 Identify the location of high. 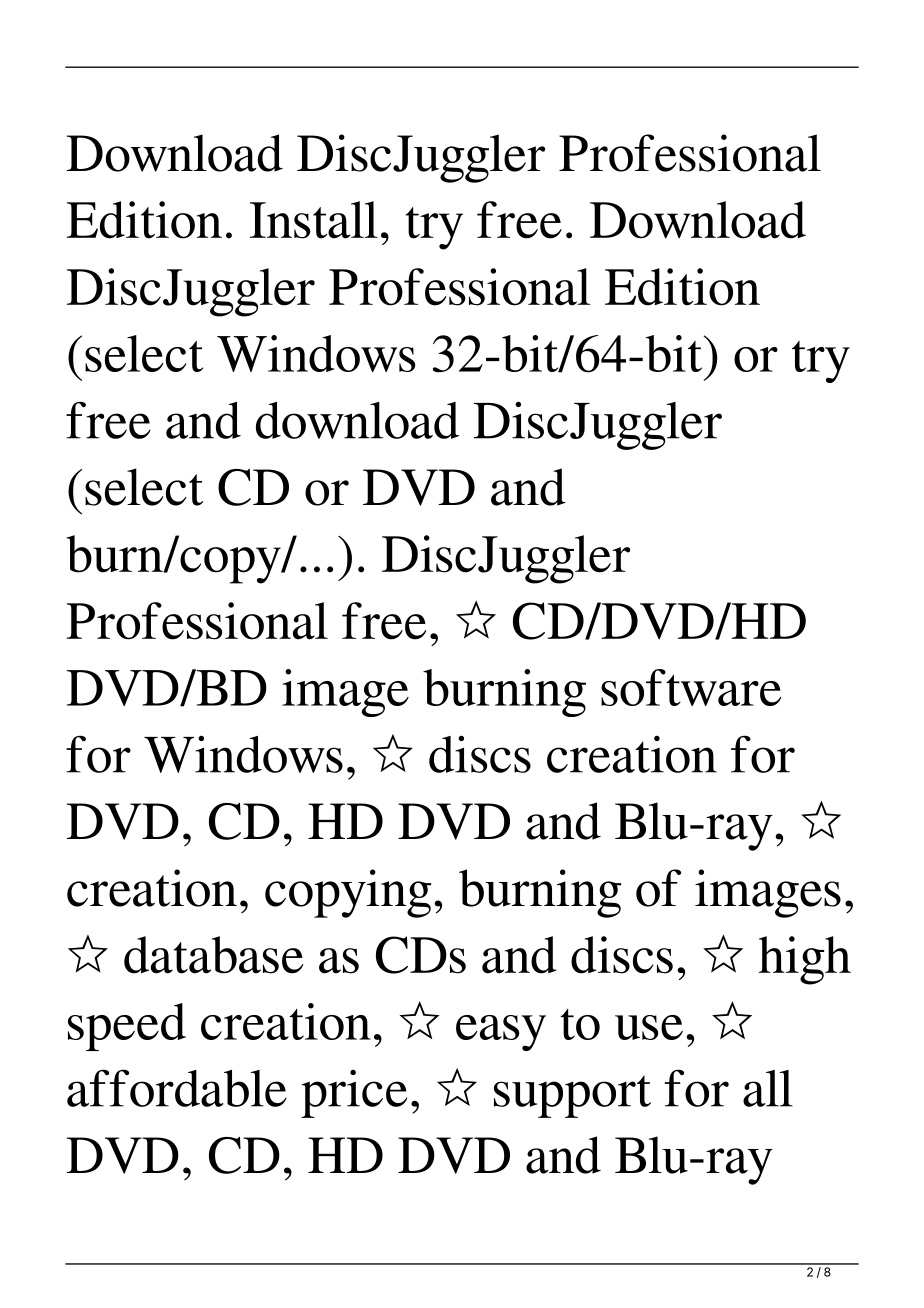
(805, 960).
